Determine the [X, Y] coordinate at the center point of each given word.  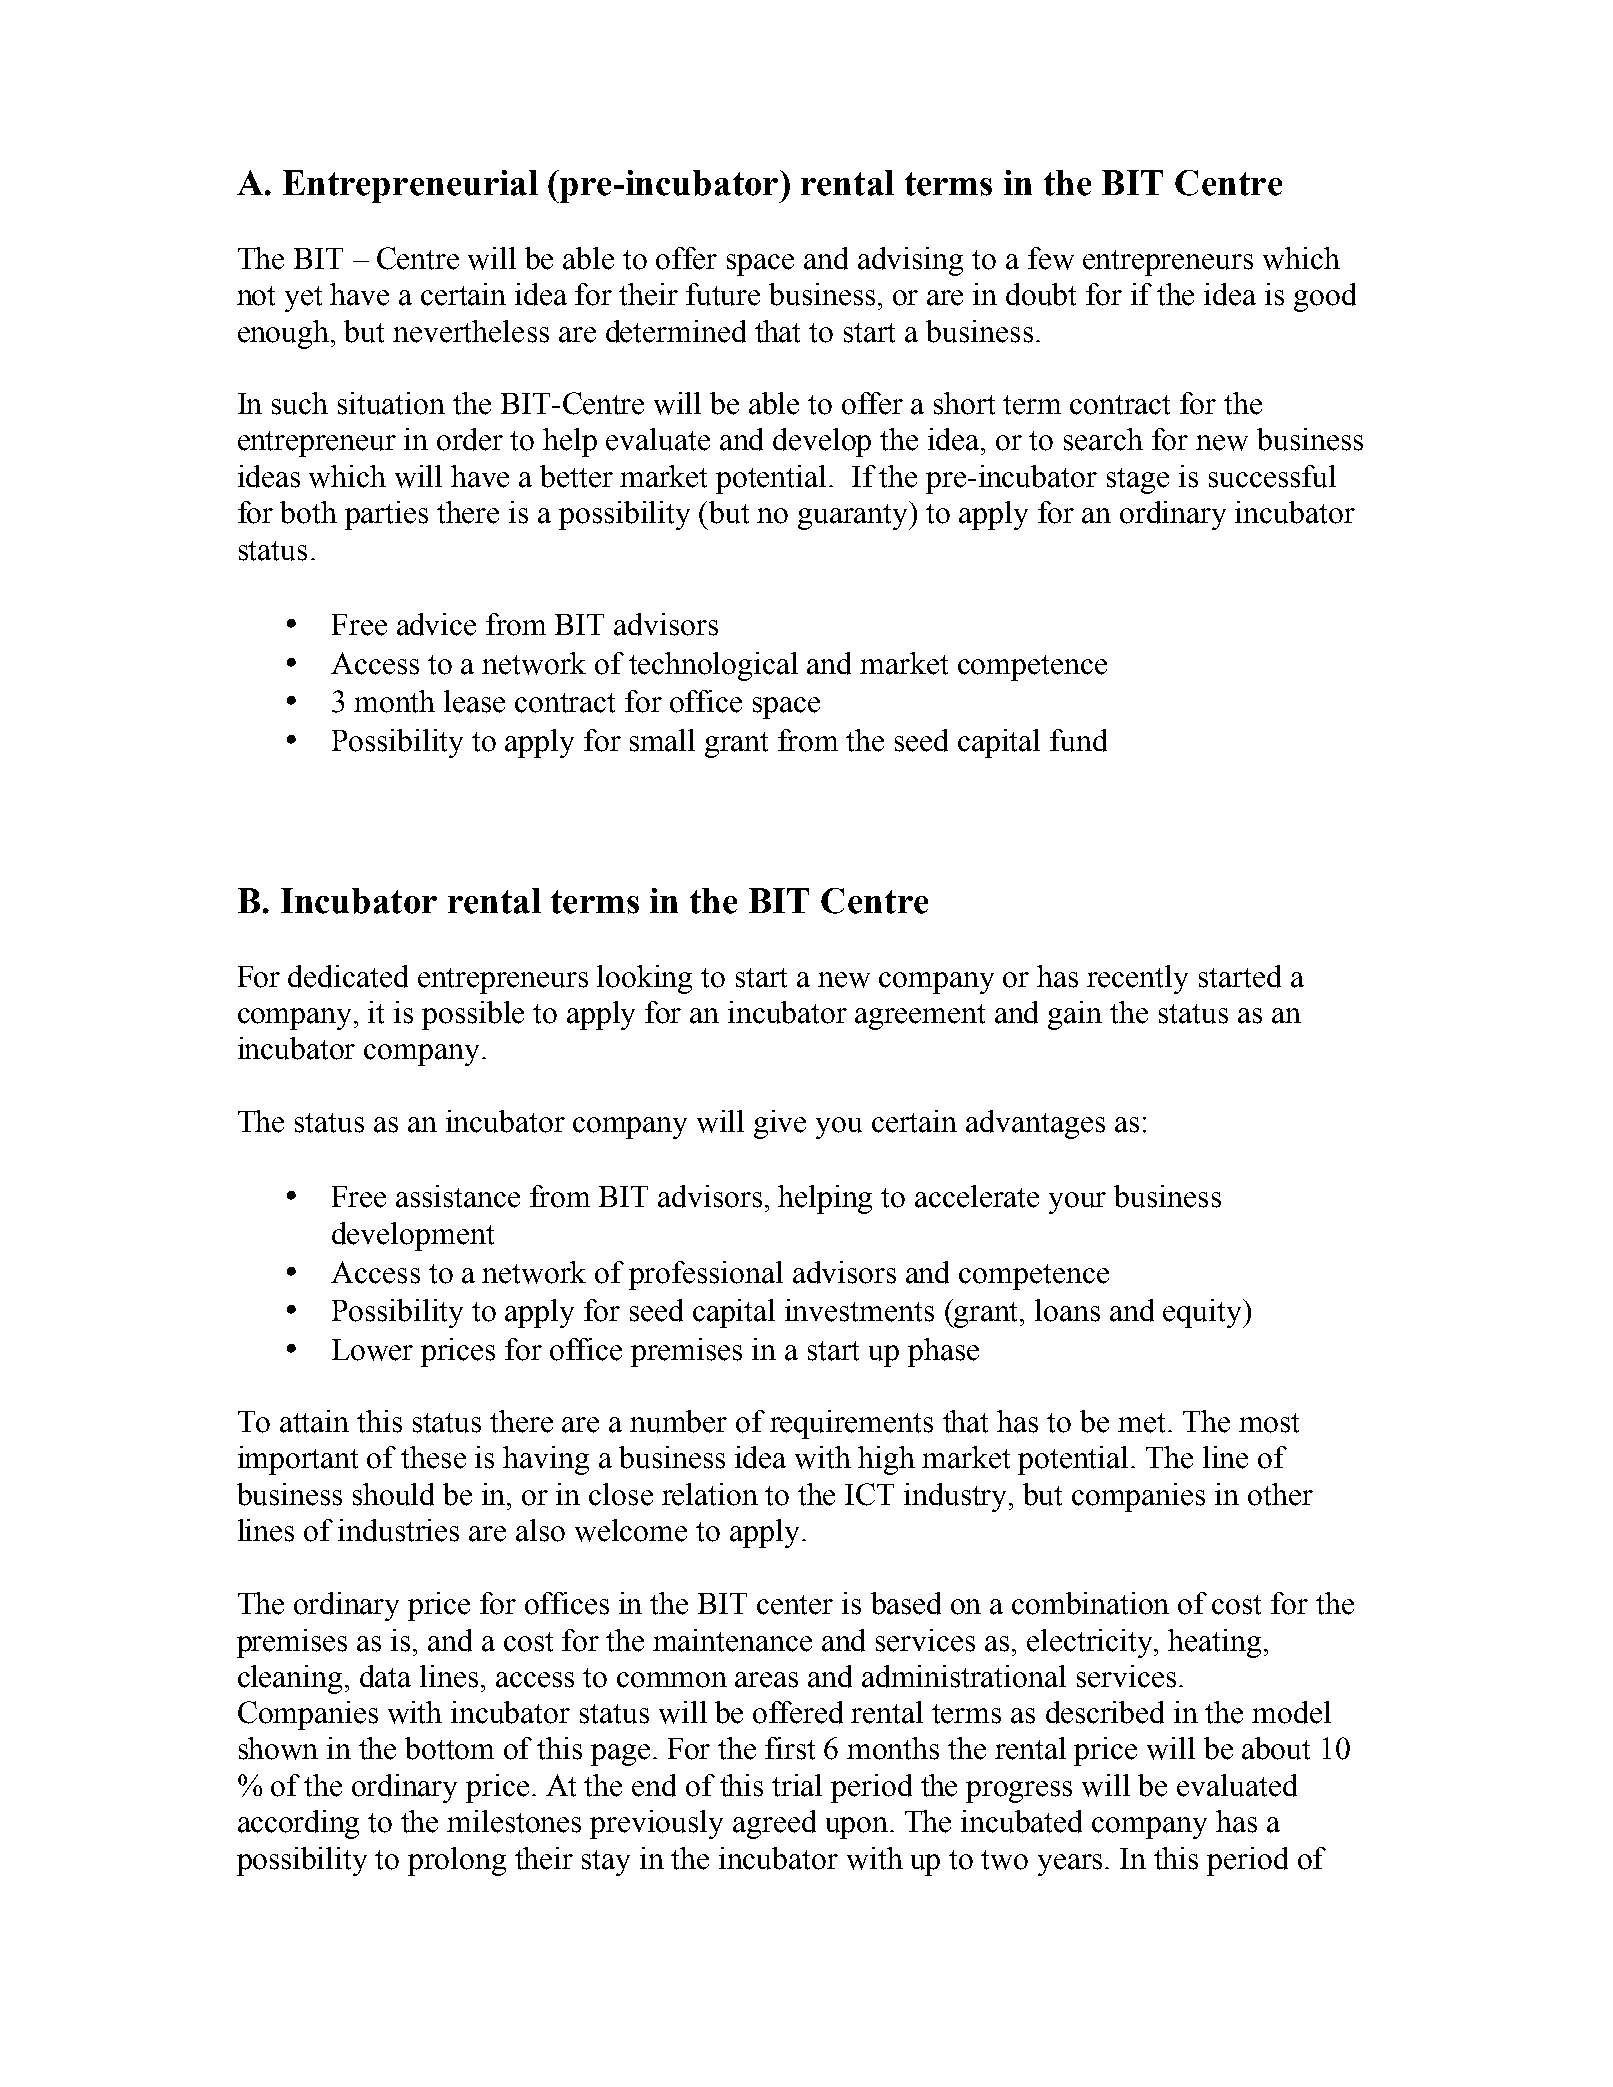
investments [859, 1310]
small [662, 740]
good [1325, 297]
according [298, 1824]
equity [1204, 1313]
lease [474, 701]
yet [303, 299]
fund [1078, 740]
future [723, 294]
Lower [372, 1350]
